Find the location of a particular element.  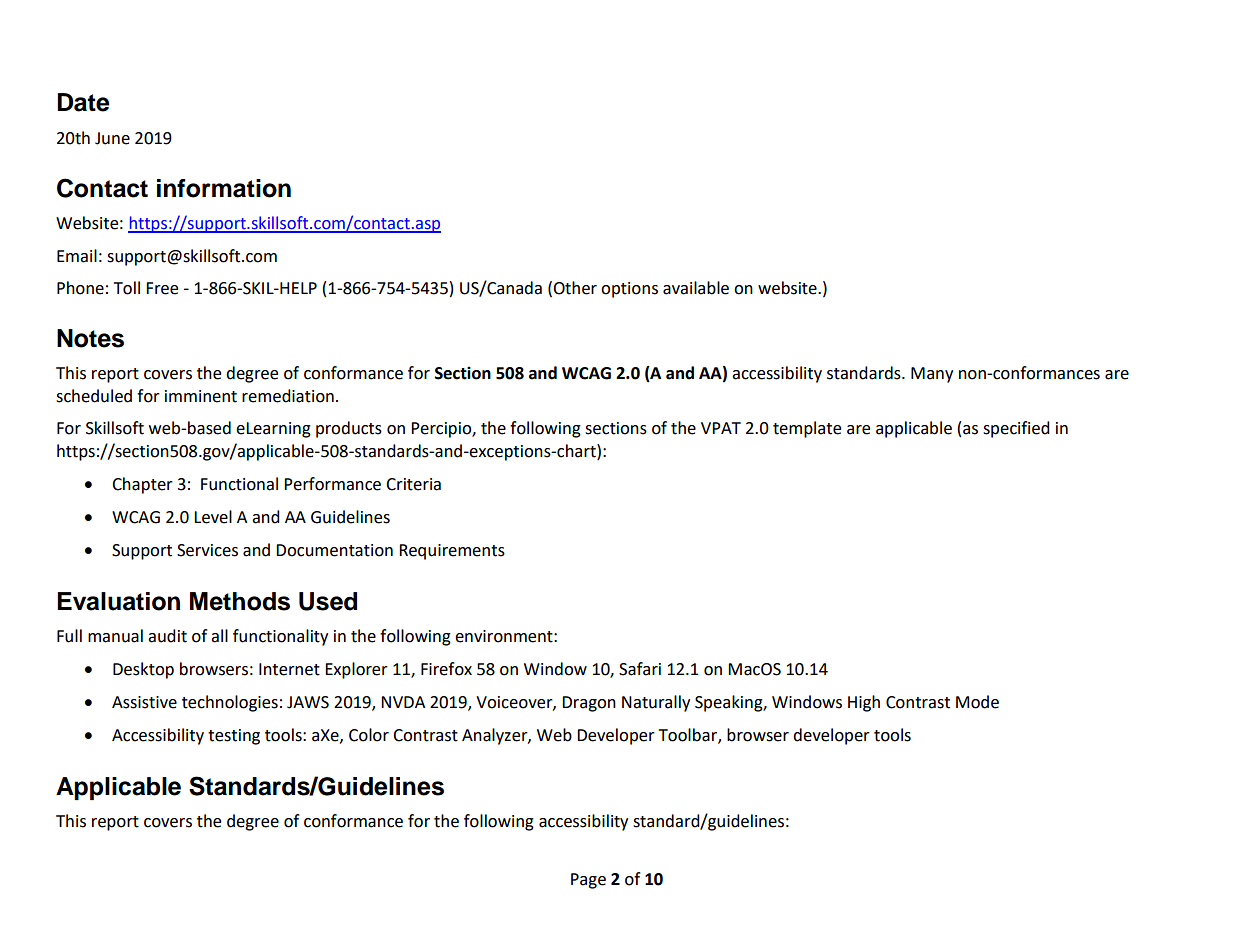

Criteria is located at coordinates (413, 484).
